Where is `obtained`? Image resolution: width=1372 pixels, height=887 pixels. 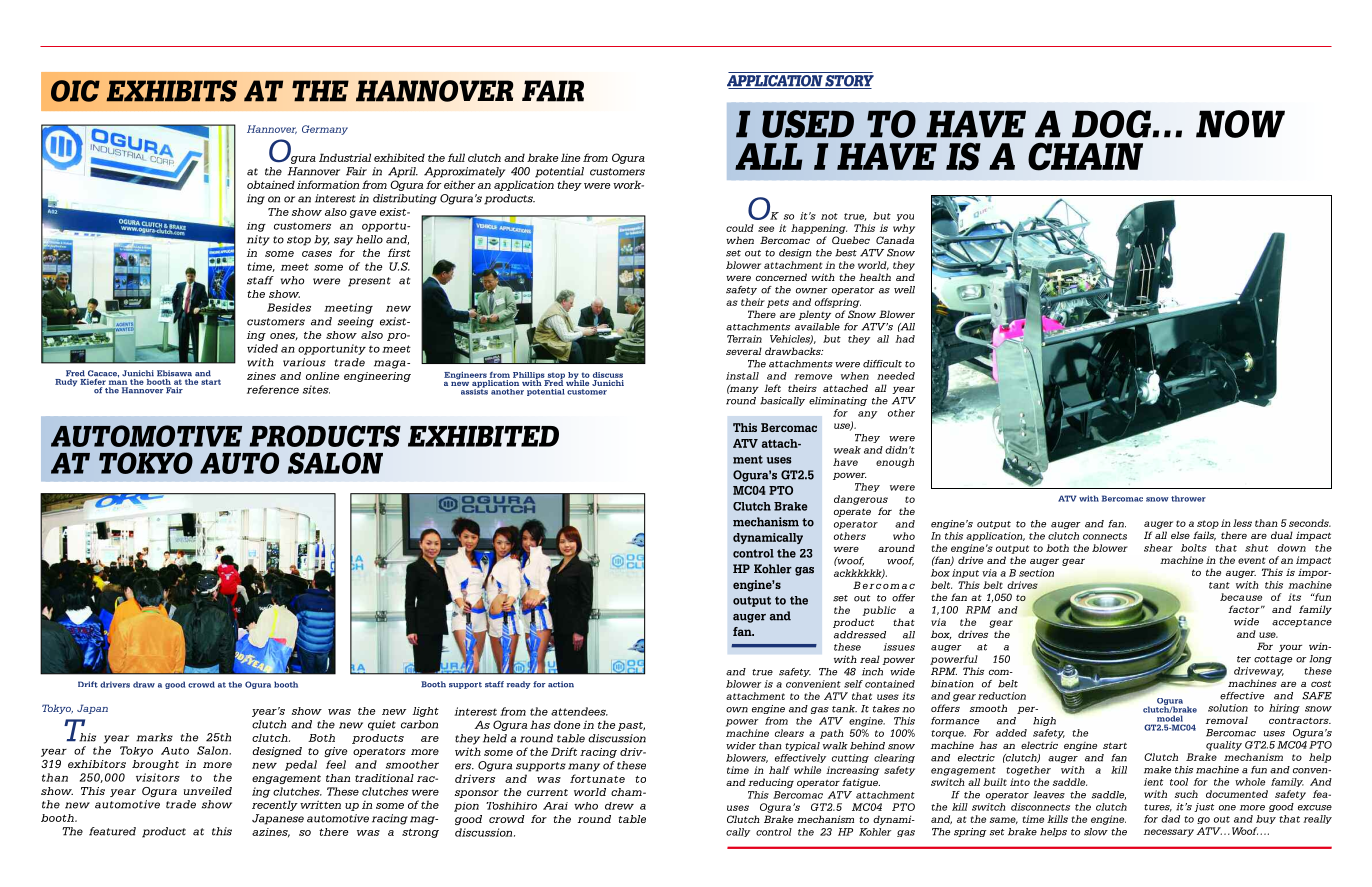 obtained is located at coordinates (271, 184).
